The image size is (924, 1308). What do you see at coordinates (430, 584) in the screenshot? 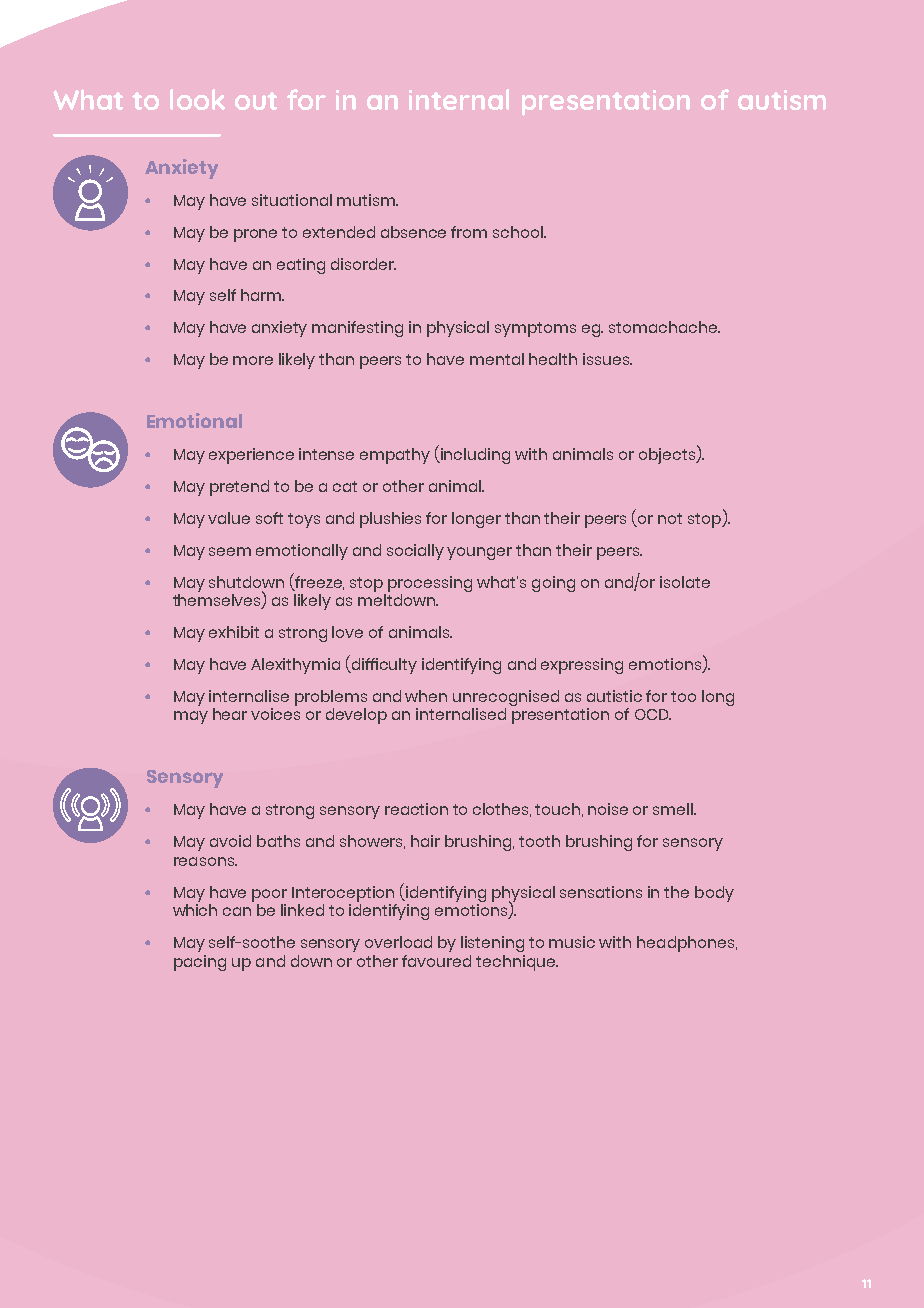
I see `processing` at bounding box center [430, 584].
